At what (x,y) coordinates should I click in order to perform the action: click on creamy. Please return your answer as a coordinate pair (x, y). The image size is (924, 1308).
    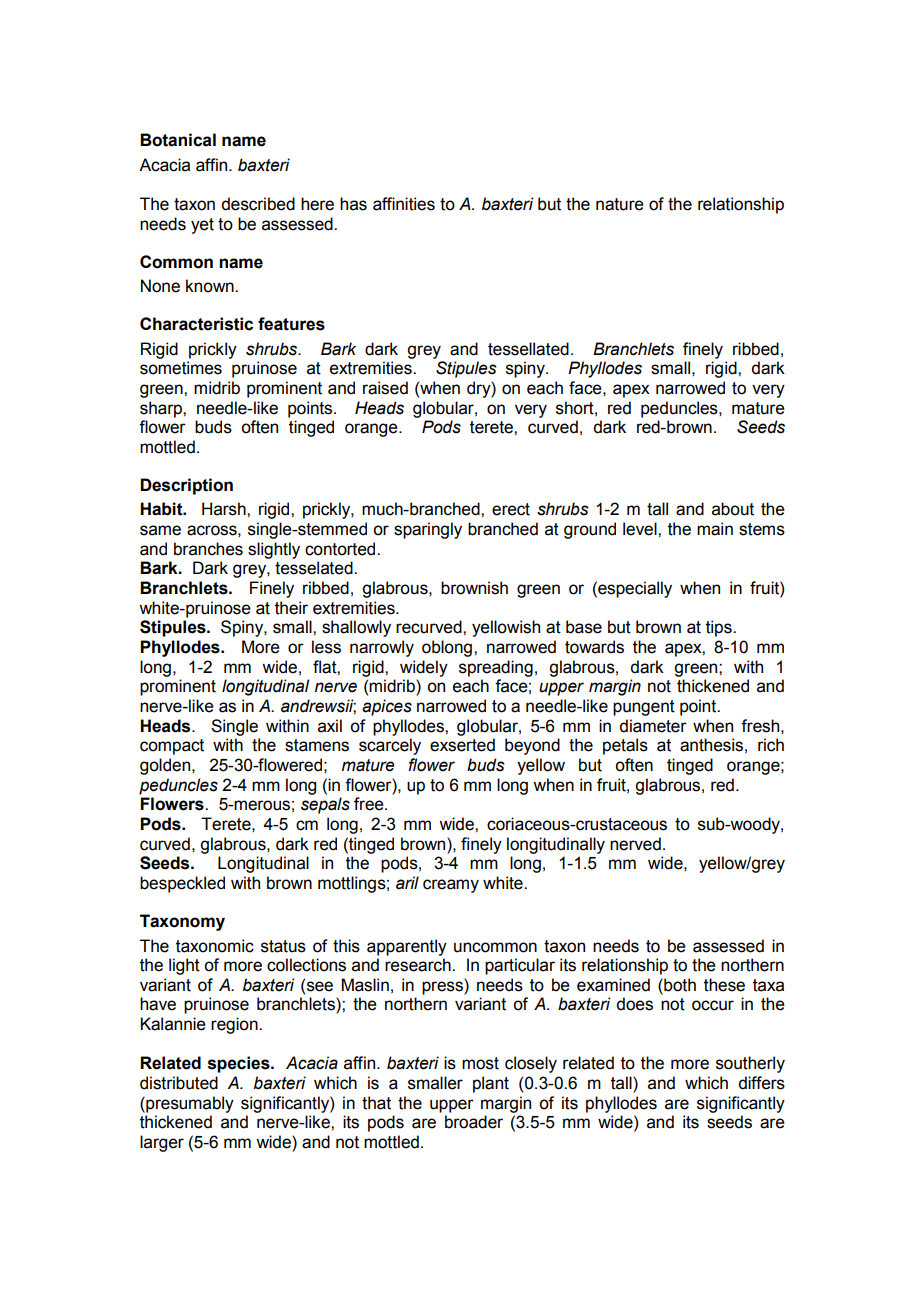
    Looking at the image, I should click on (451, 886).
